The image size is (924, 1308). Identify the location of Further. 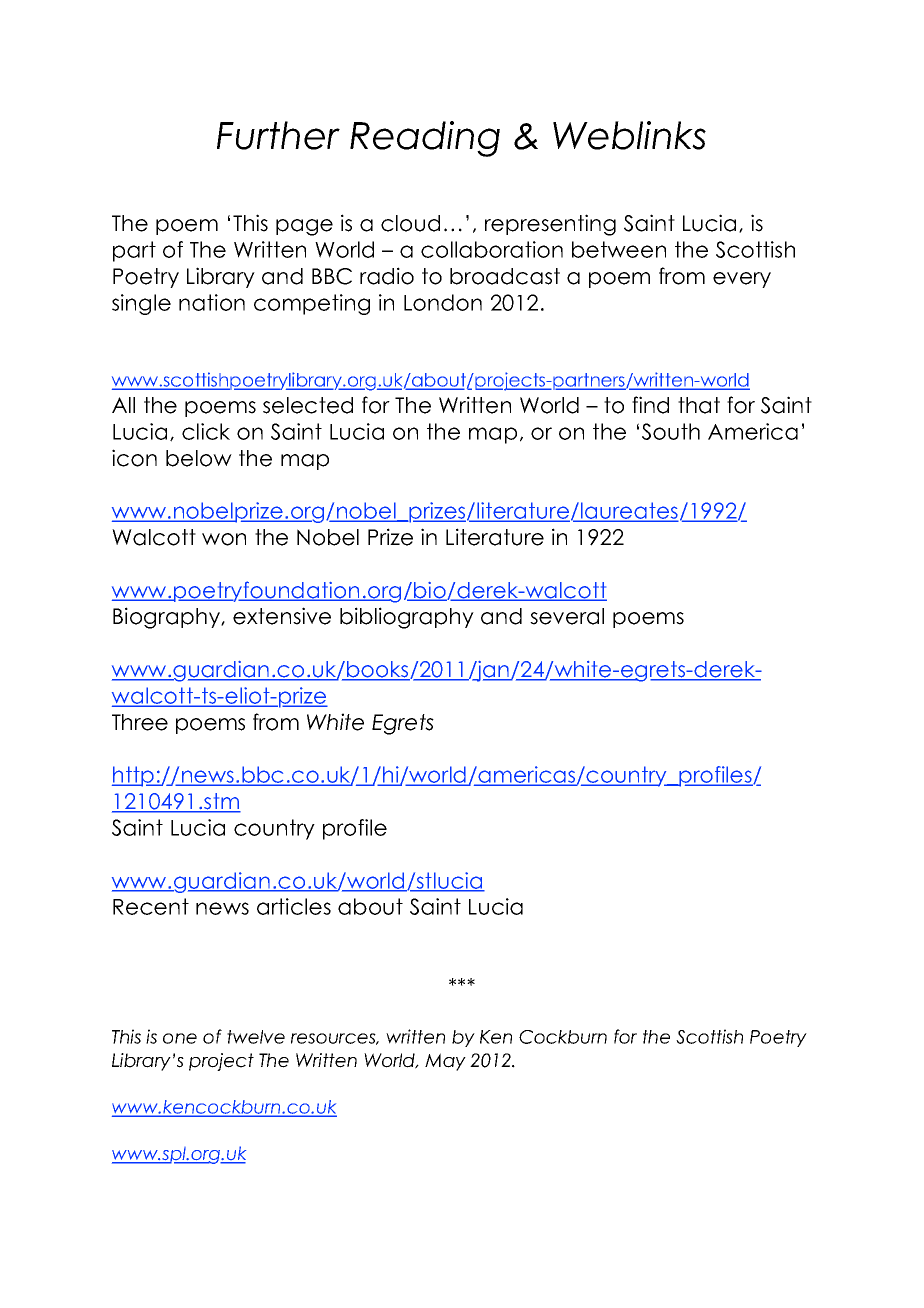
(278, 135).
